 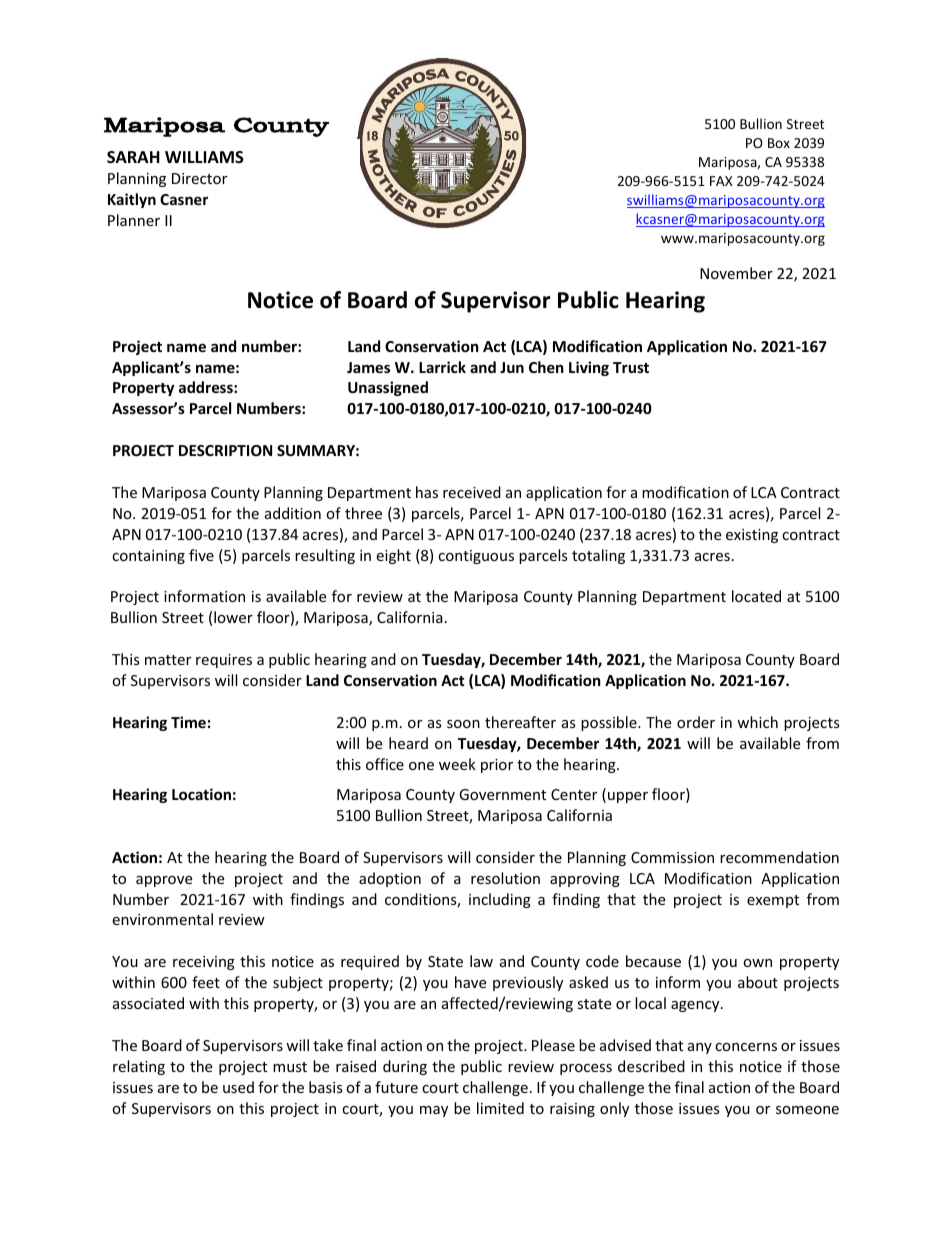 What do you see at coordinates (779, 143) in the page?
I see `Box` at bounding box center [779, 143].
